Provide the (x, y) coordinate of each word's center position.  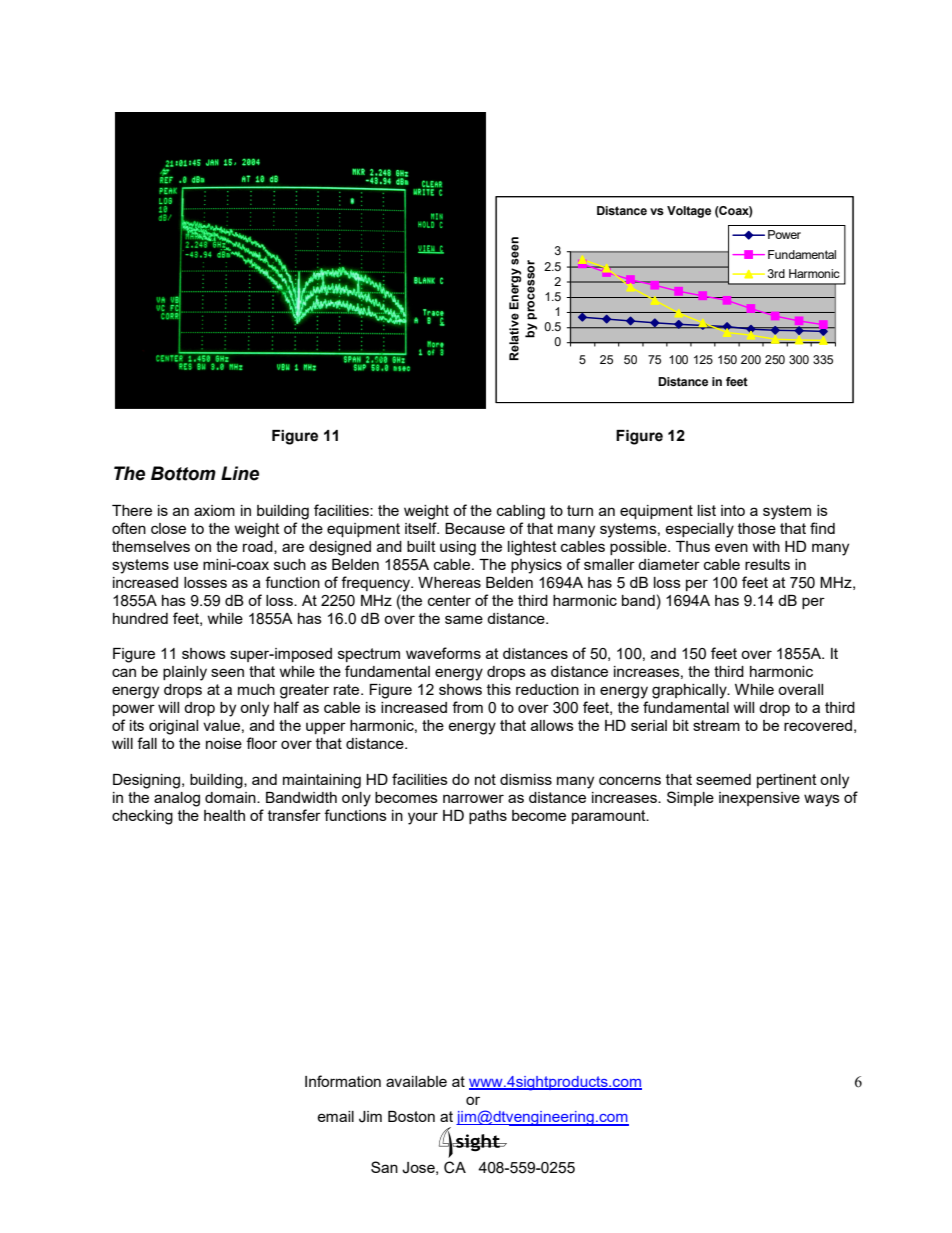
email (335, 1116)
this (499, 689)
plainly (185, 673)
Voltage (689, 212)
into (733, 510)
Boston (411, 1116)
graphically (690, 691)
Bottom (183, 473)
